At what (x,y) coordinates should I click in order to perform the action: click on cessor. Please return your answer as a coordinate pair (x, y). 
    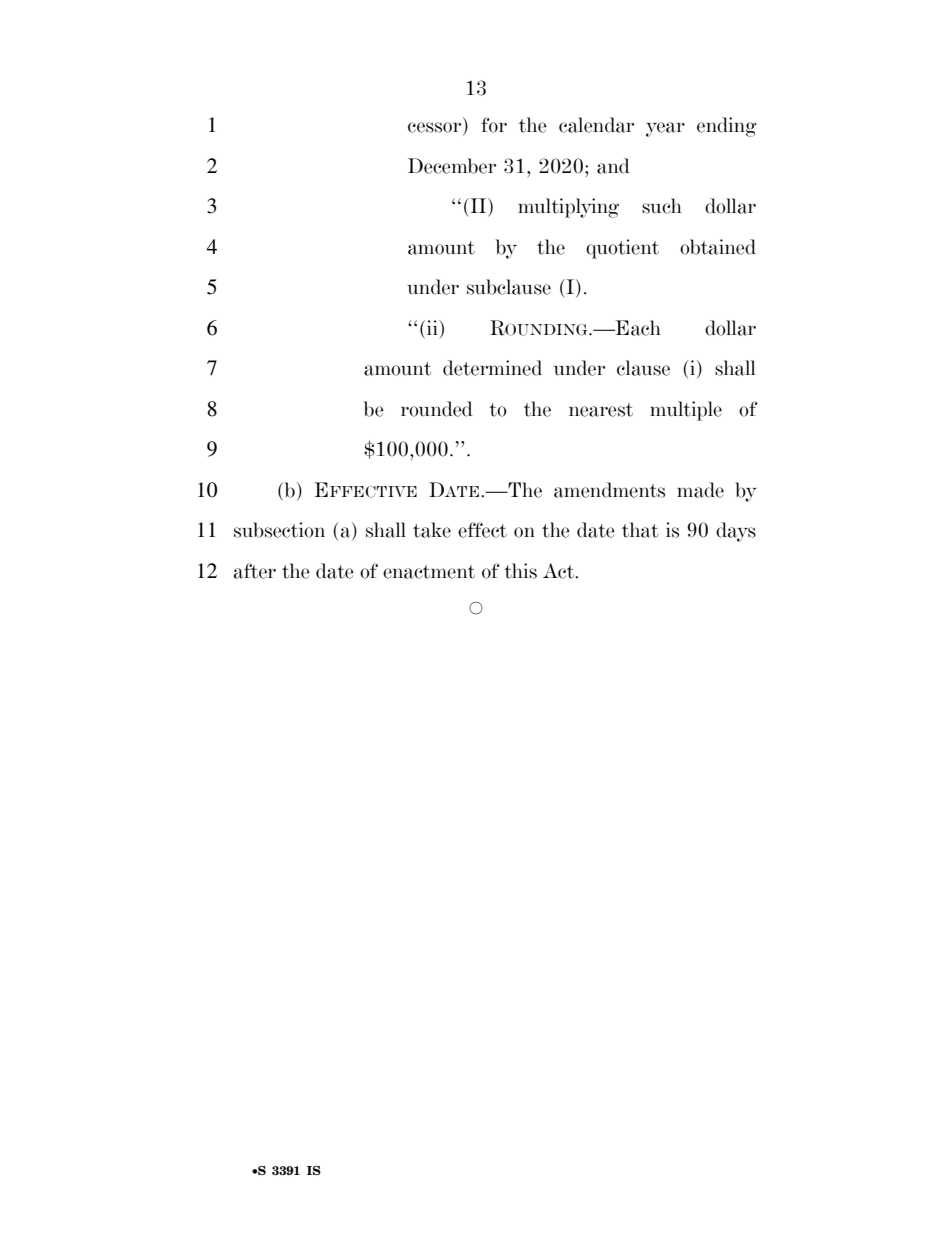
    Looking at the image, I should click on (436, 128).
